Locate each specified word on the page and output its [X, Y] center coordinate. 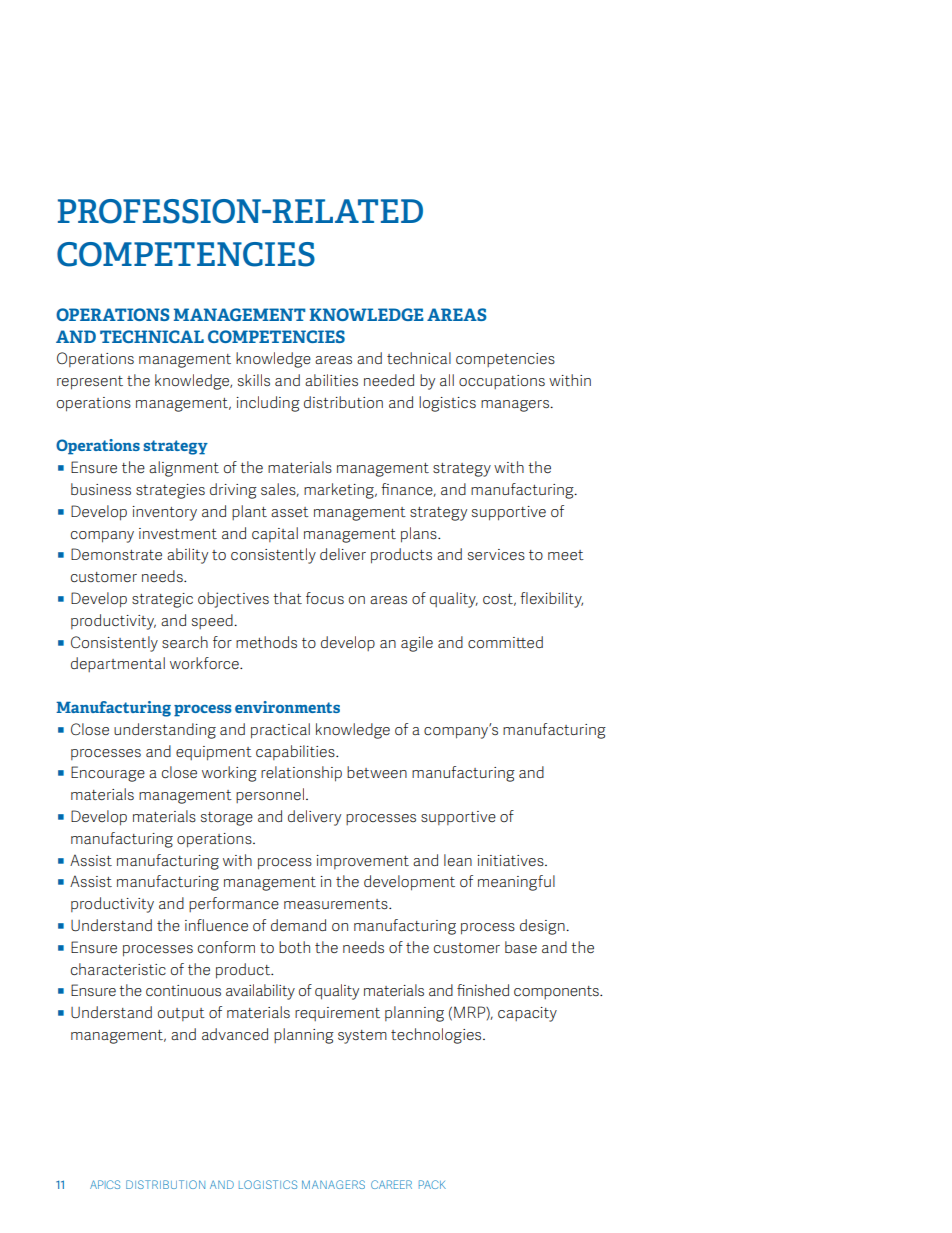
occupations [502, 382]
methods [266, 642]
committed [505, 642]
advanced [235, 1034]
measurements [337, 904]
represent [90, 383]
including [268, 404]
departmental [118, 664]
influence [216, 925]
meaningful [516, 883]
